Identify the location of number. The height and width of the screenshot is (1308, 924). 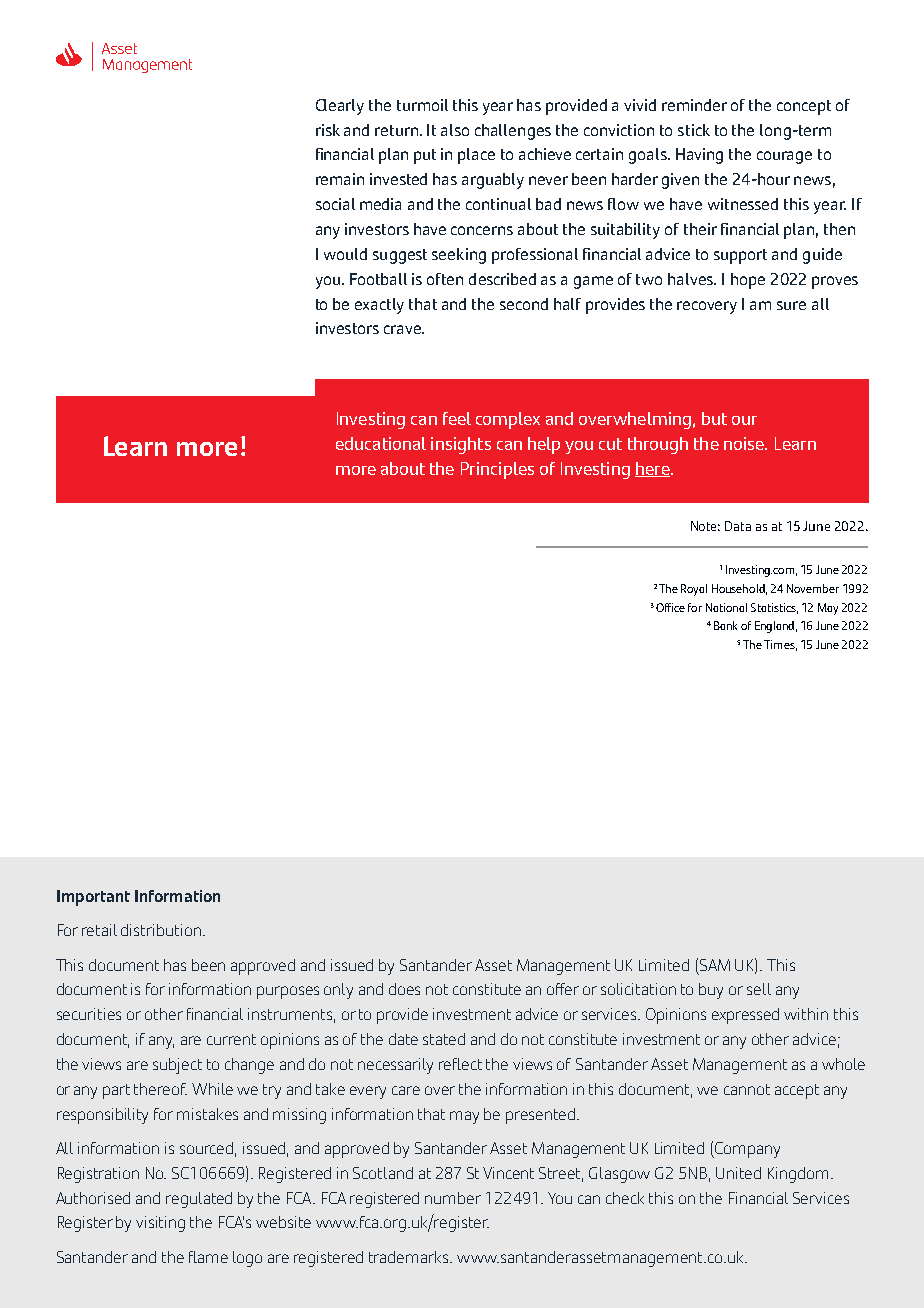
(453, 1198).
